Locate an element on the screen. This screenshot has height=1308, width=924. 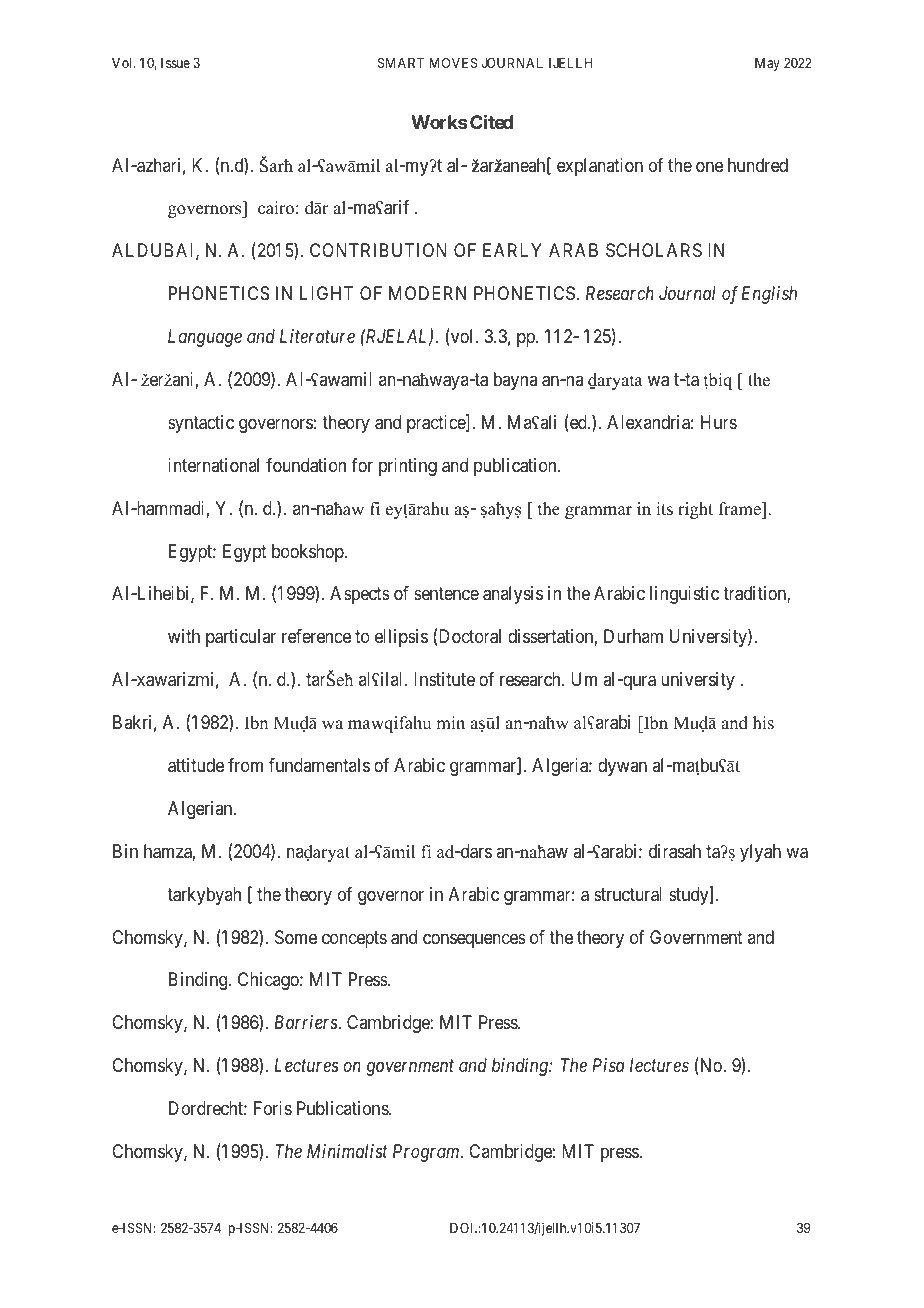
May is located at coordinates (767, 64).
